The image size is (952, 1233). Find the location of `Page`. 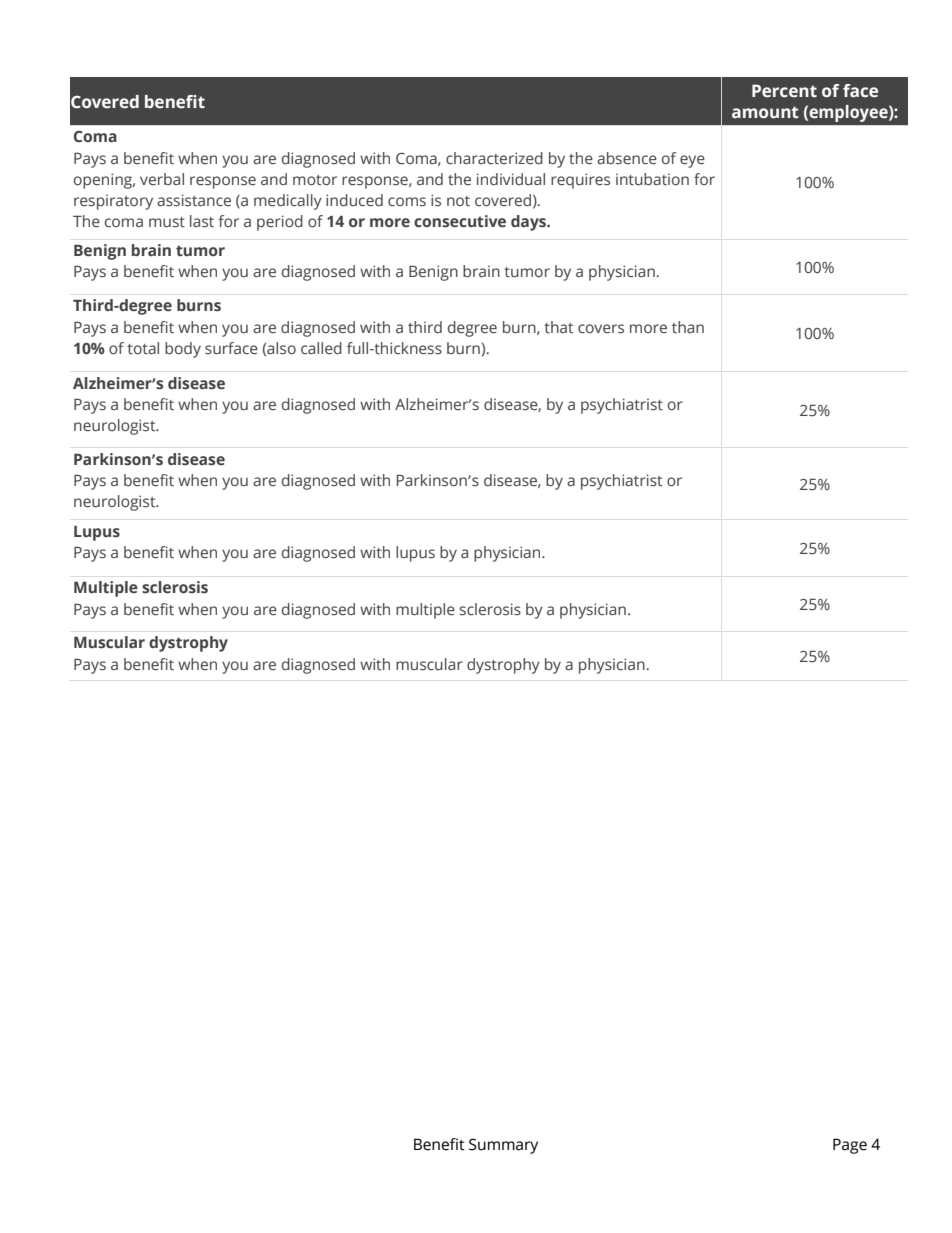

Page is located at coordinates (850, 1146).
